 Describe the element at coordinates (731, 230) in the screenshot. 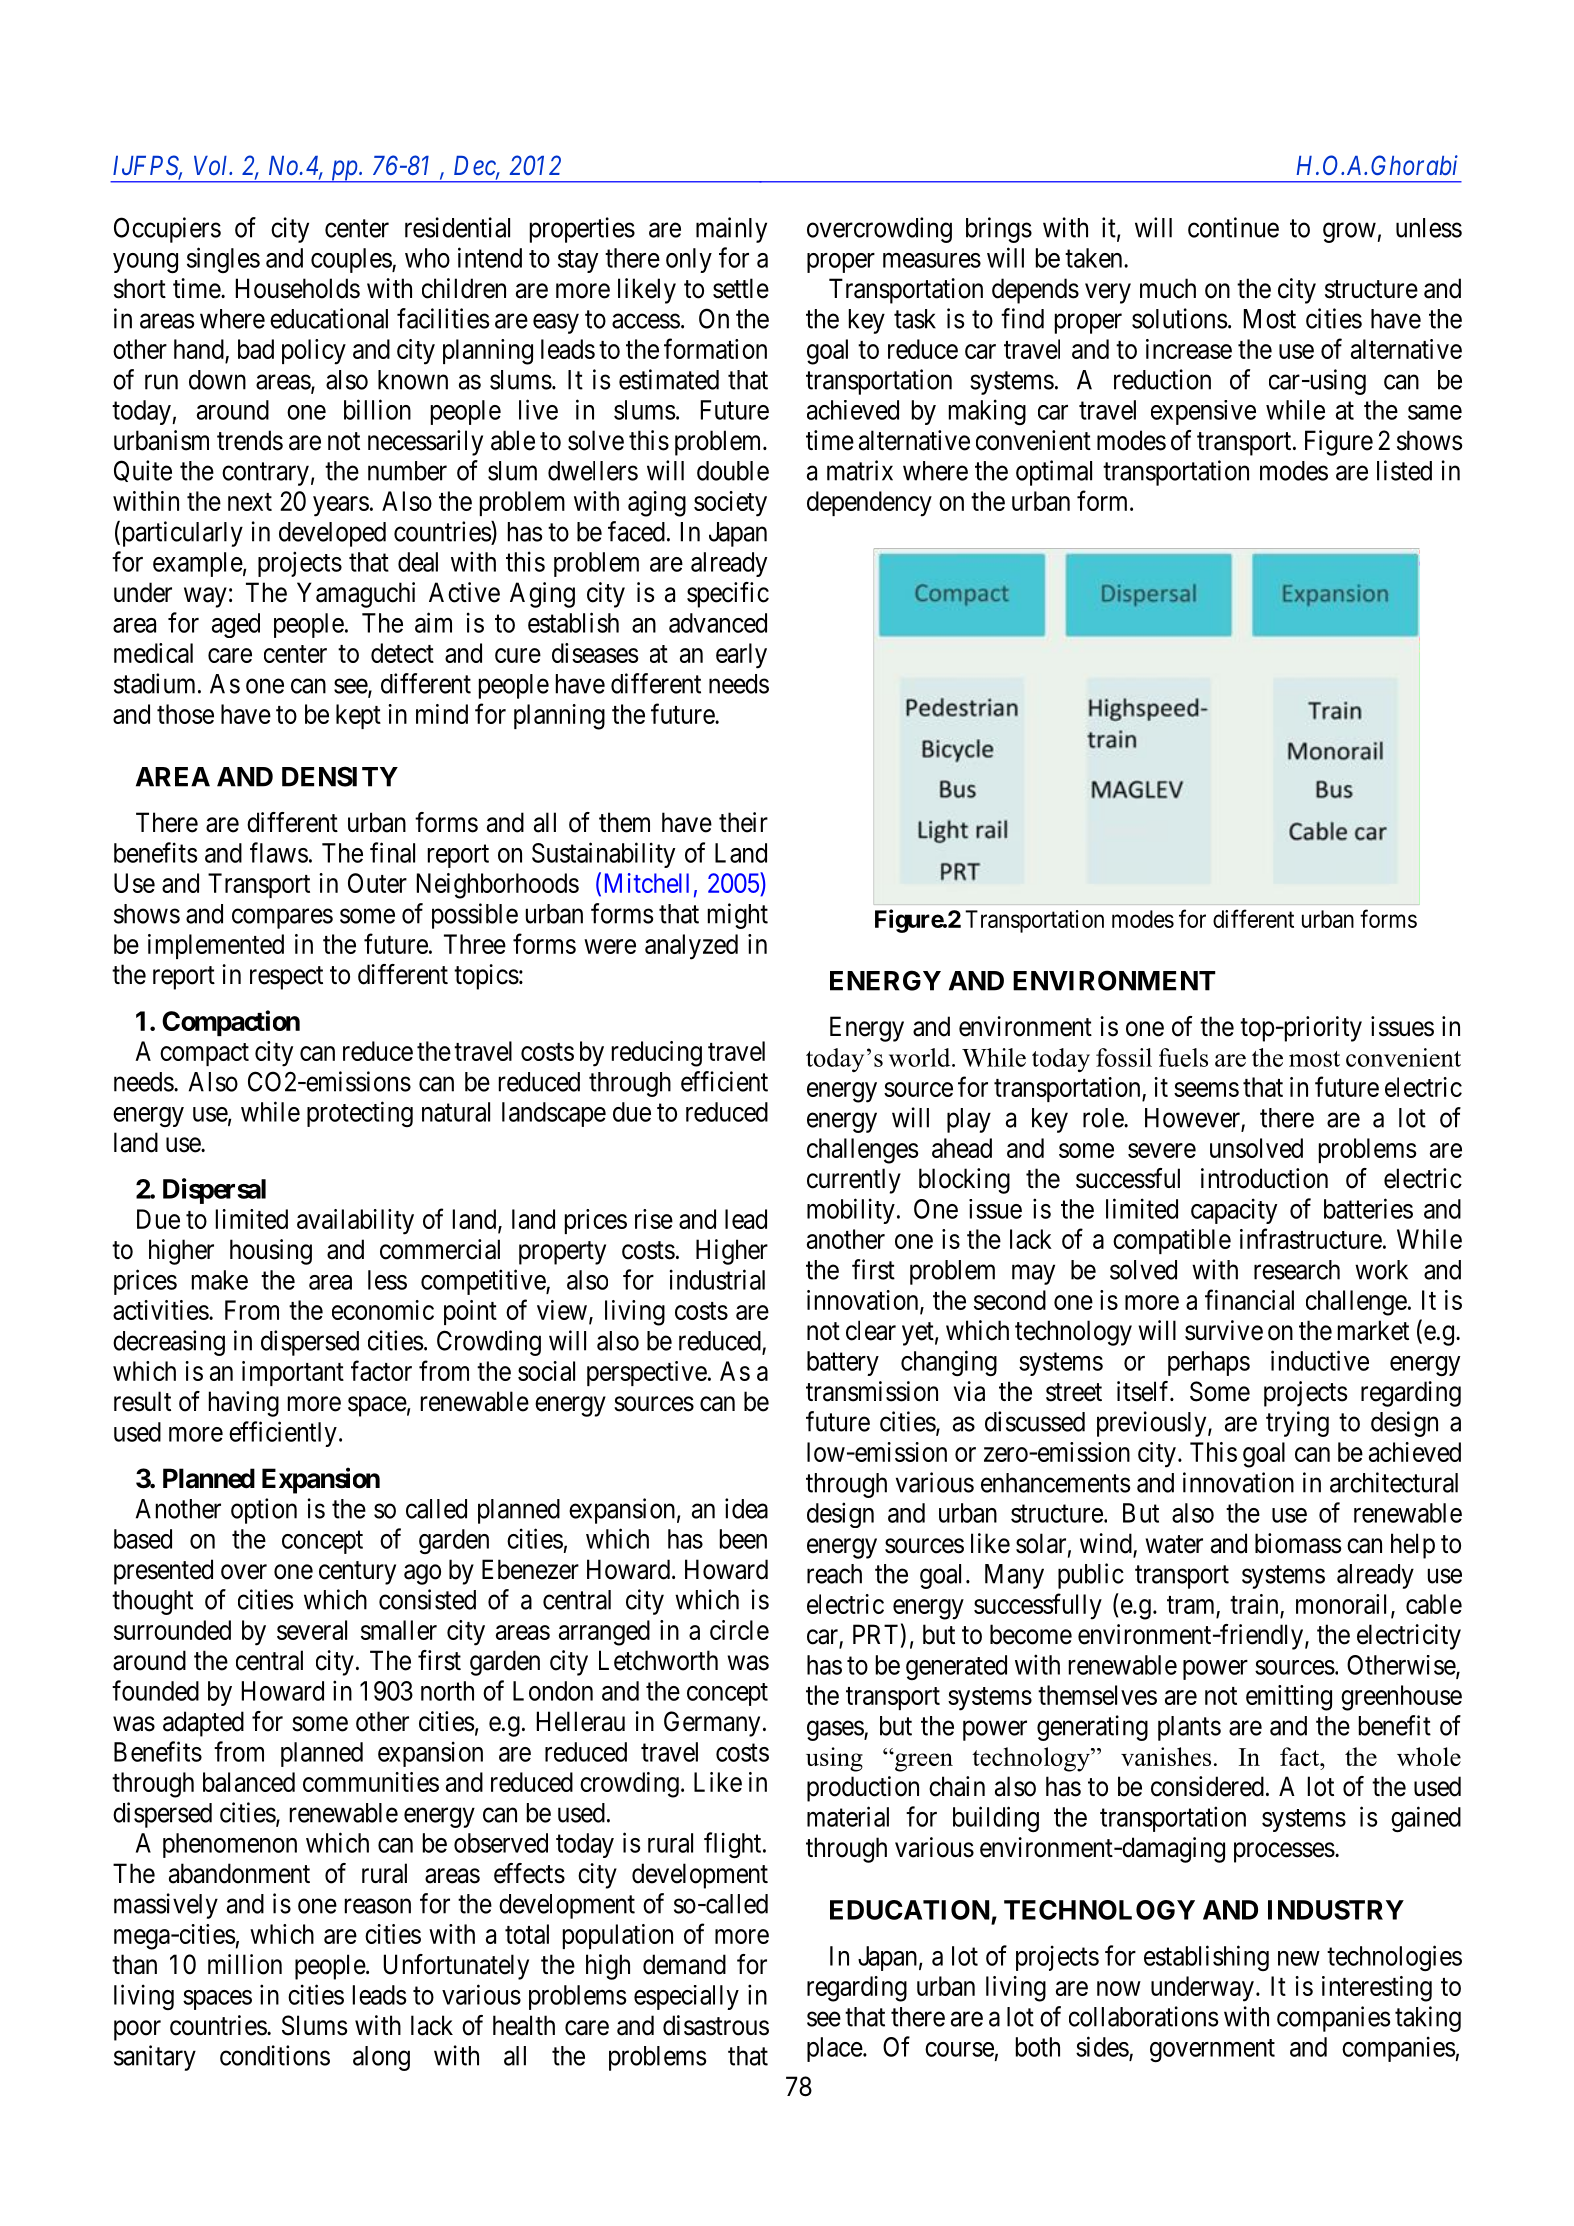

I see `mainly` at that location.
